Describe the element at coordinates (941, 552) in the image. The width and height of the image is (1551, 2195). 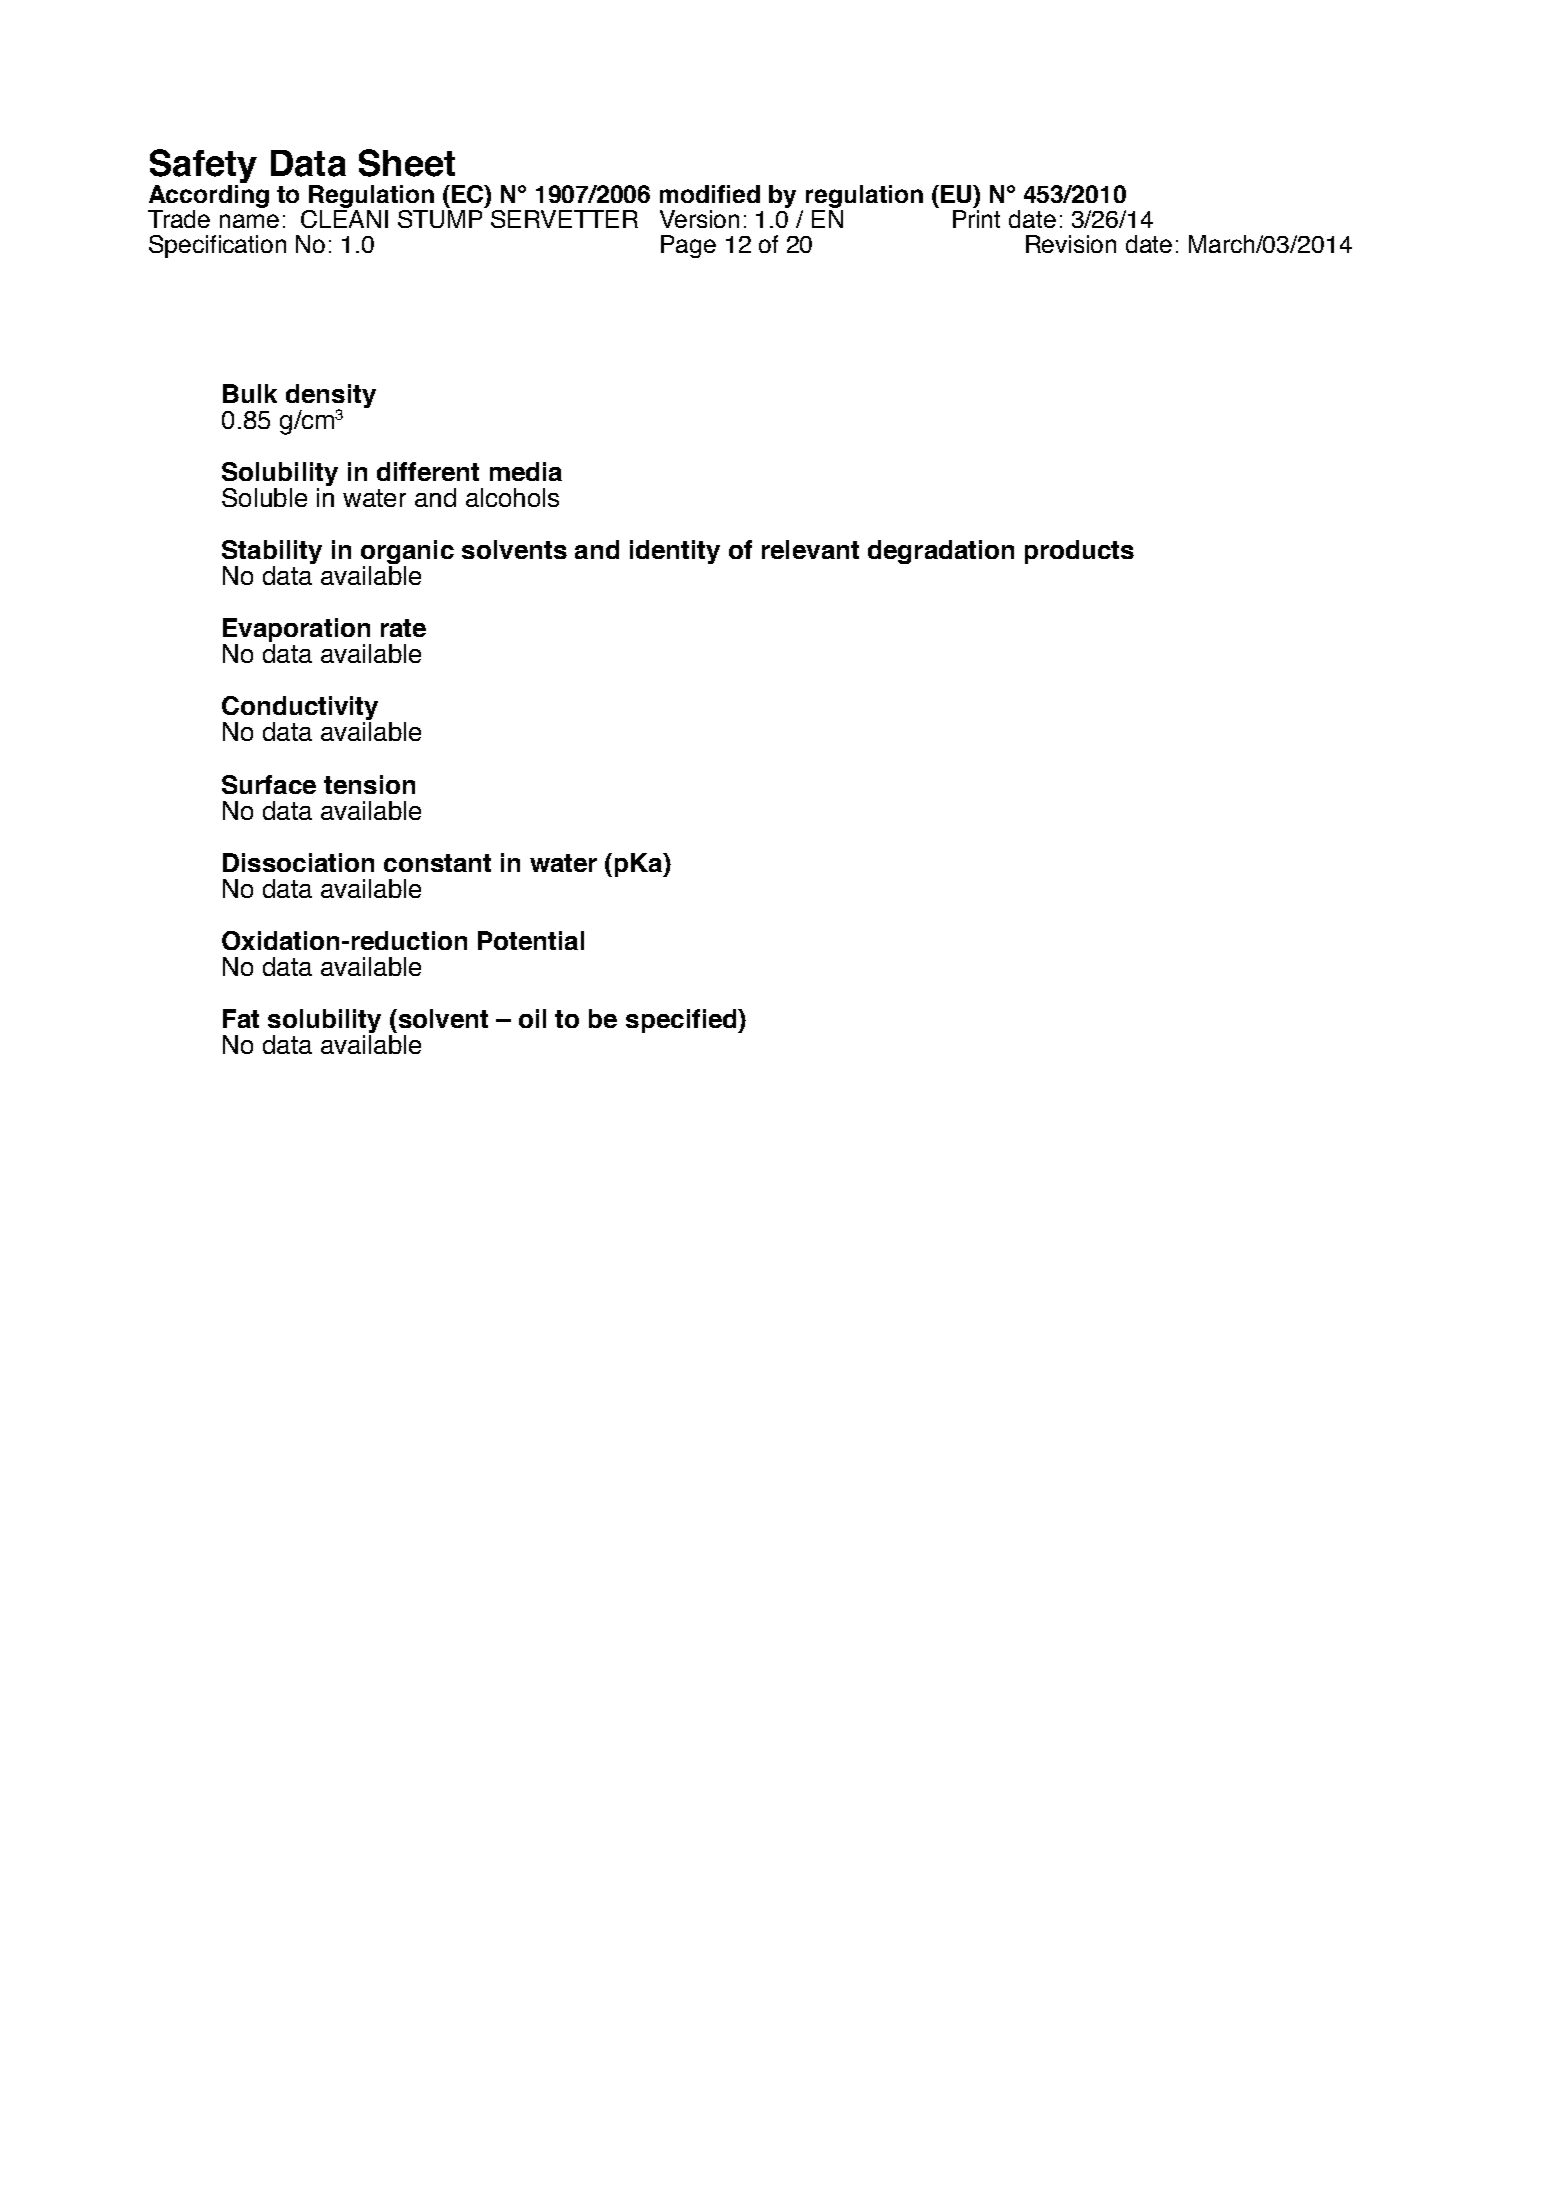
I see `degradation` at that location.
